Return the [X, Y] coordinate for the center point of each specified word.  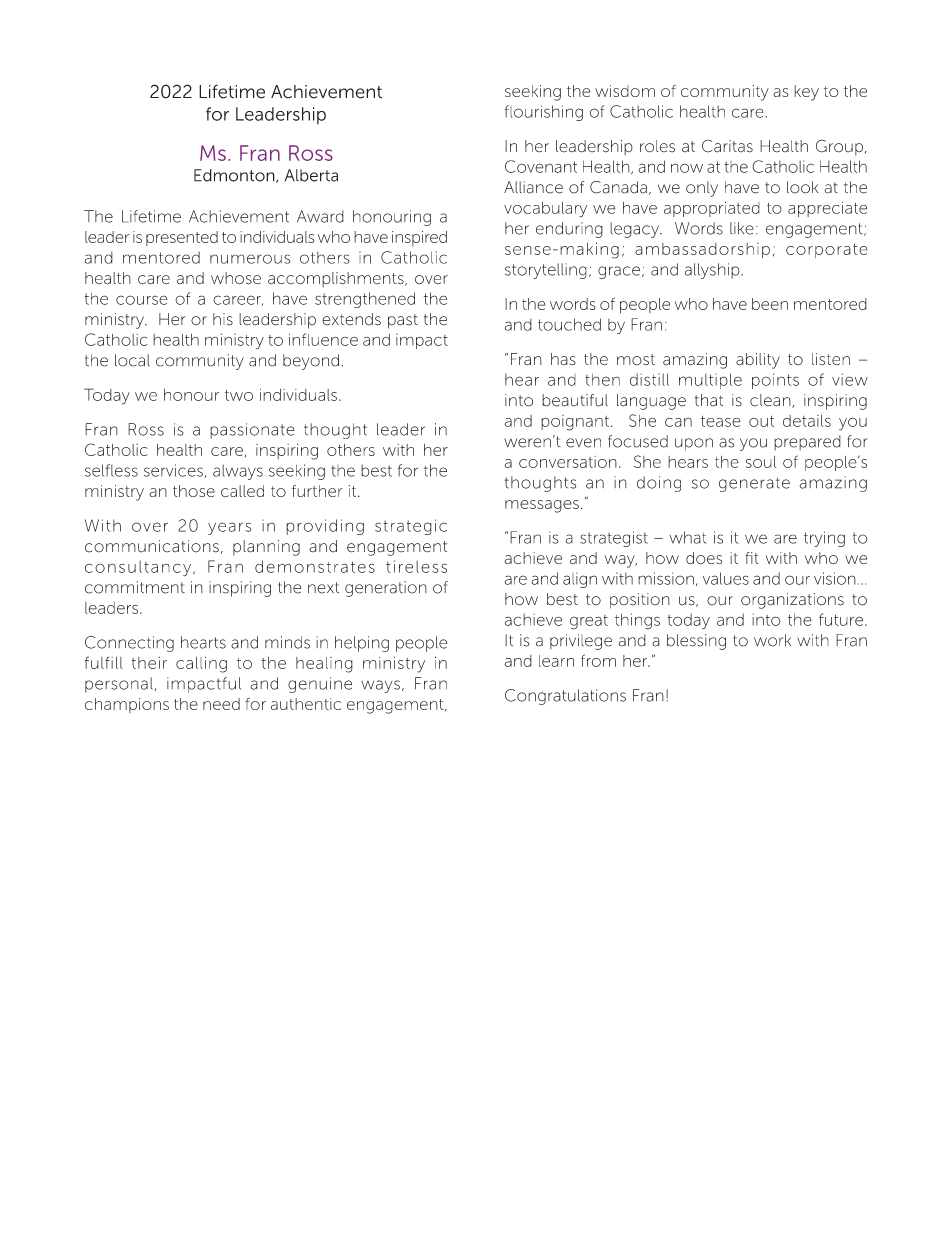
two [239, 395]
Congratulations [565, 697]
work [772, 640]
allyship [713, 271]
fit [752, 558]
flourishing [544, 113]
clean [771, 401]
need [221, 704]
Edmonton [235, 176]
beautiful [575, 400]
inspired [419, 238]
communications [152, 546]
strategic [411, 527]
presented [182, 238]
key [806, 93]
